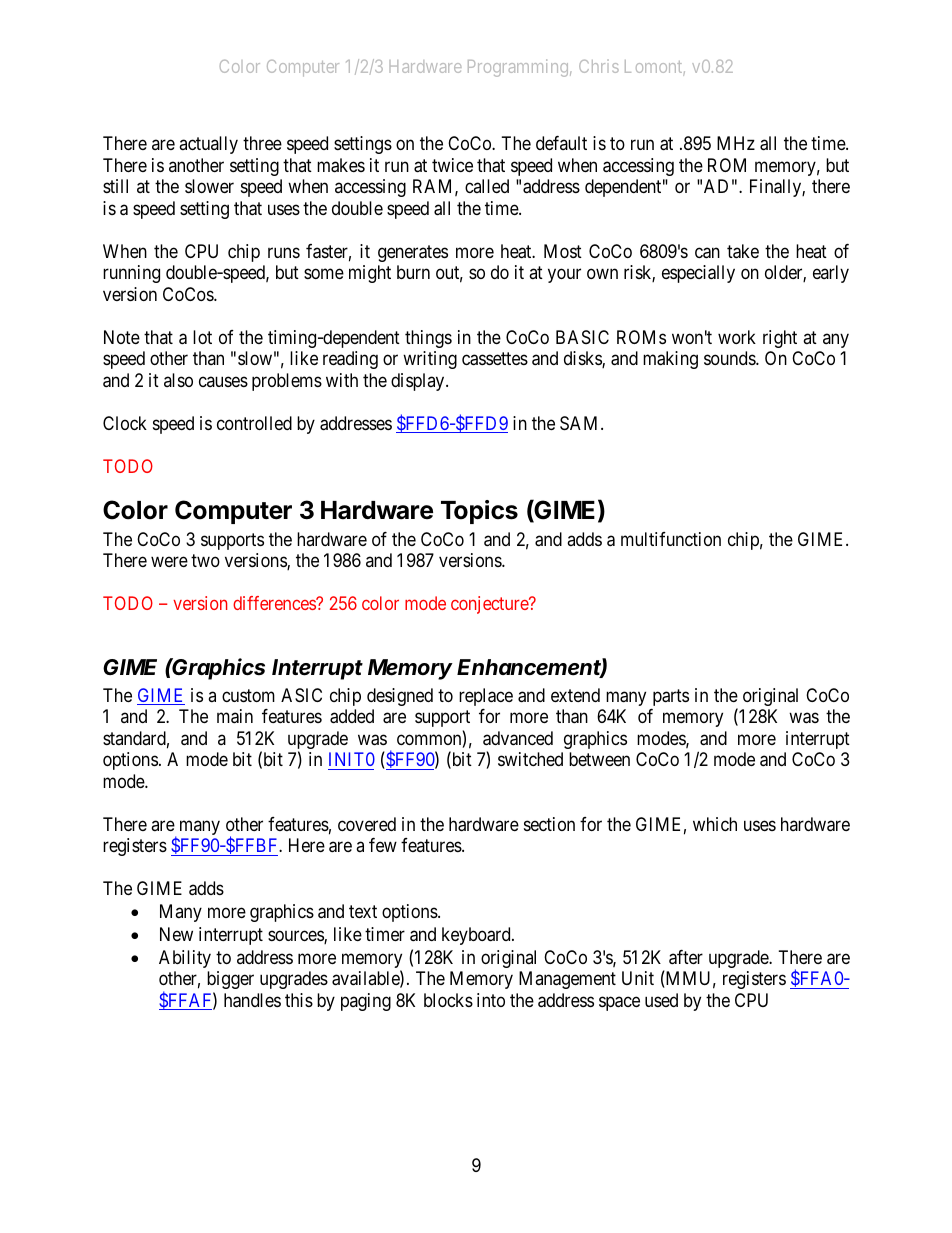  What do you see at coordinates (495, 359) in the screenshot?
I see `cassettes` at bounding box center [495, 359].
